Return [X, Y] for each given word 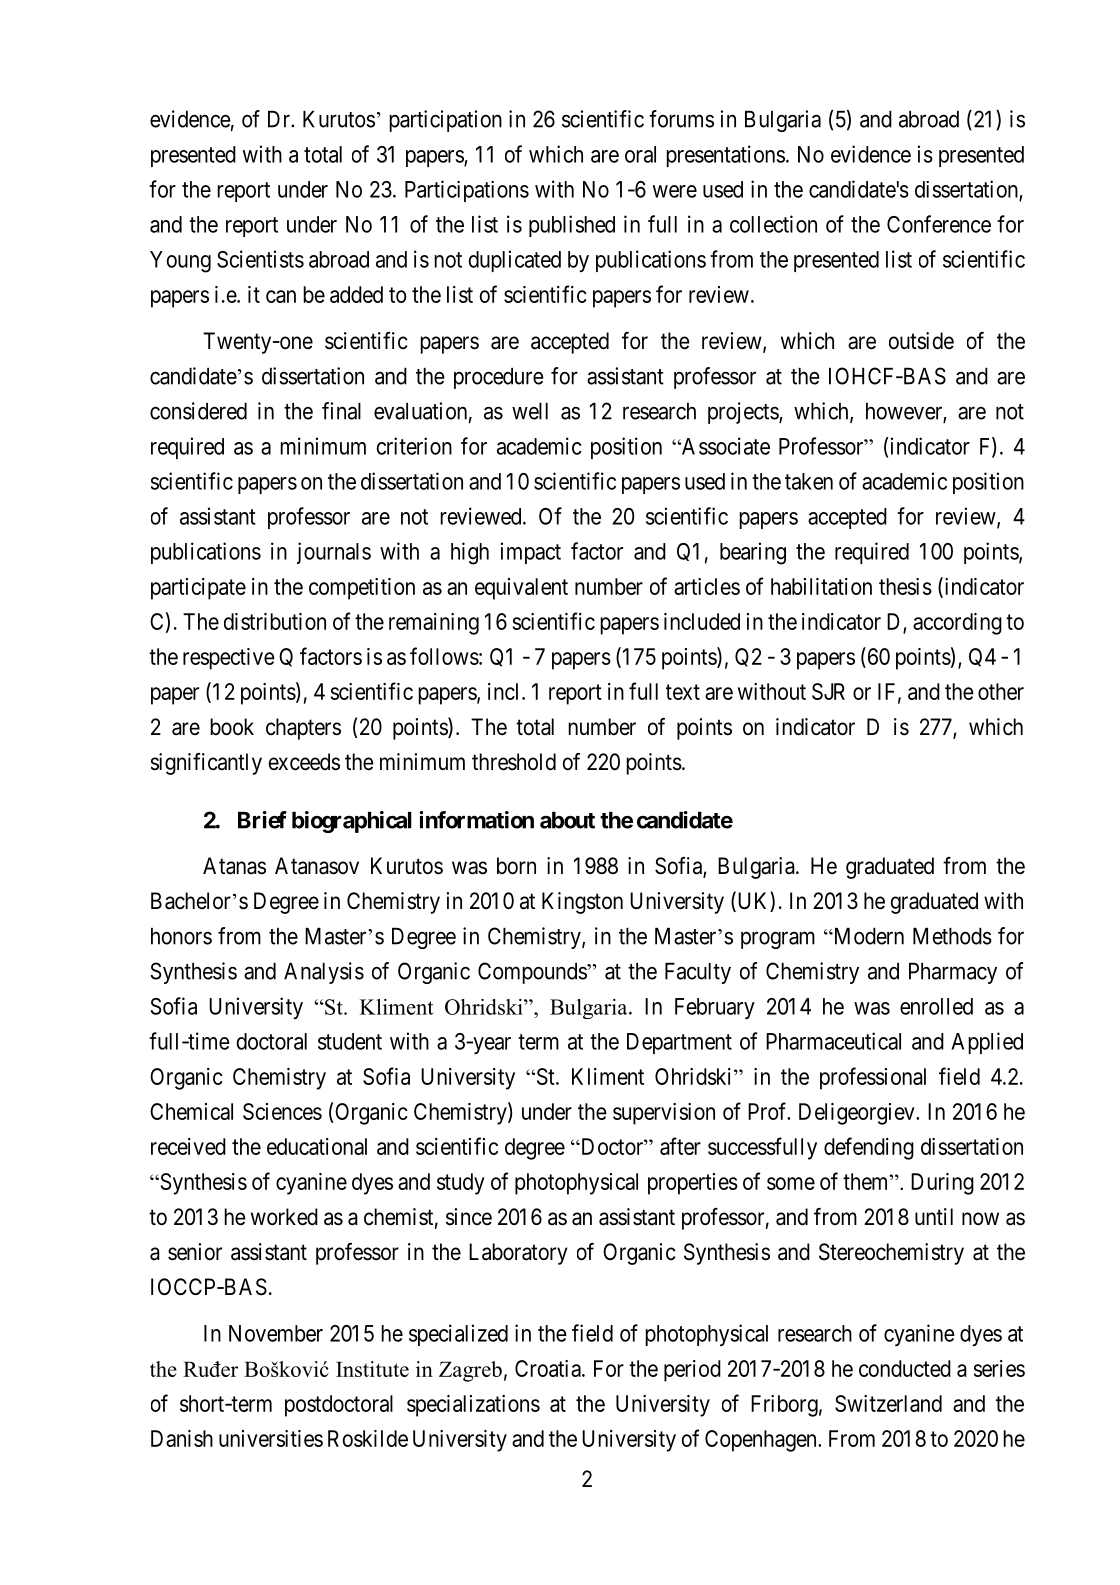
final [341, 411]
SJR [828, 691]
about [567, 820]
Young [180, 262]
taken [809, 481]
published [572, 226]
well [530, 411]
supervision [664, 1114]
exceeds [304, 762]
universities [271, 1438]
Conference [939, 224]
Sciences [282, 1111]
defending [869, 1148]
